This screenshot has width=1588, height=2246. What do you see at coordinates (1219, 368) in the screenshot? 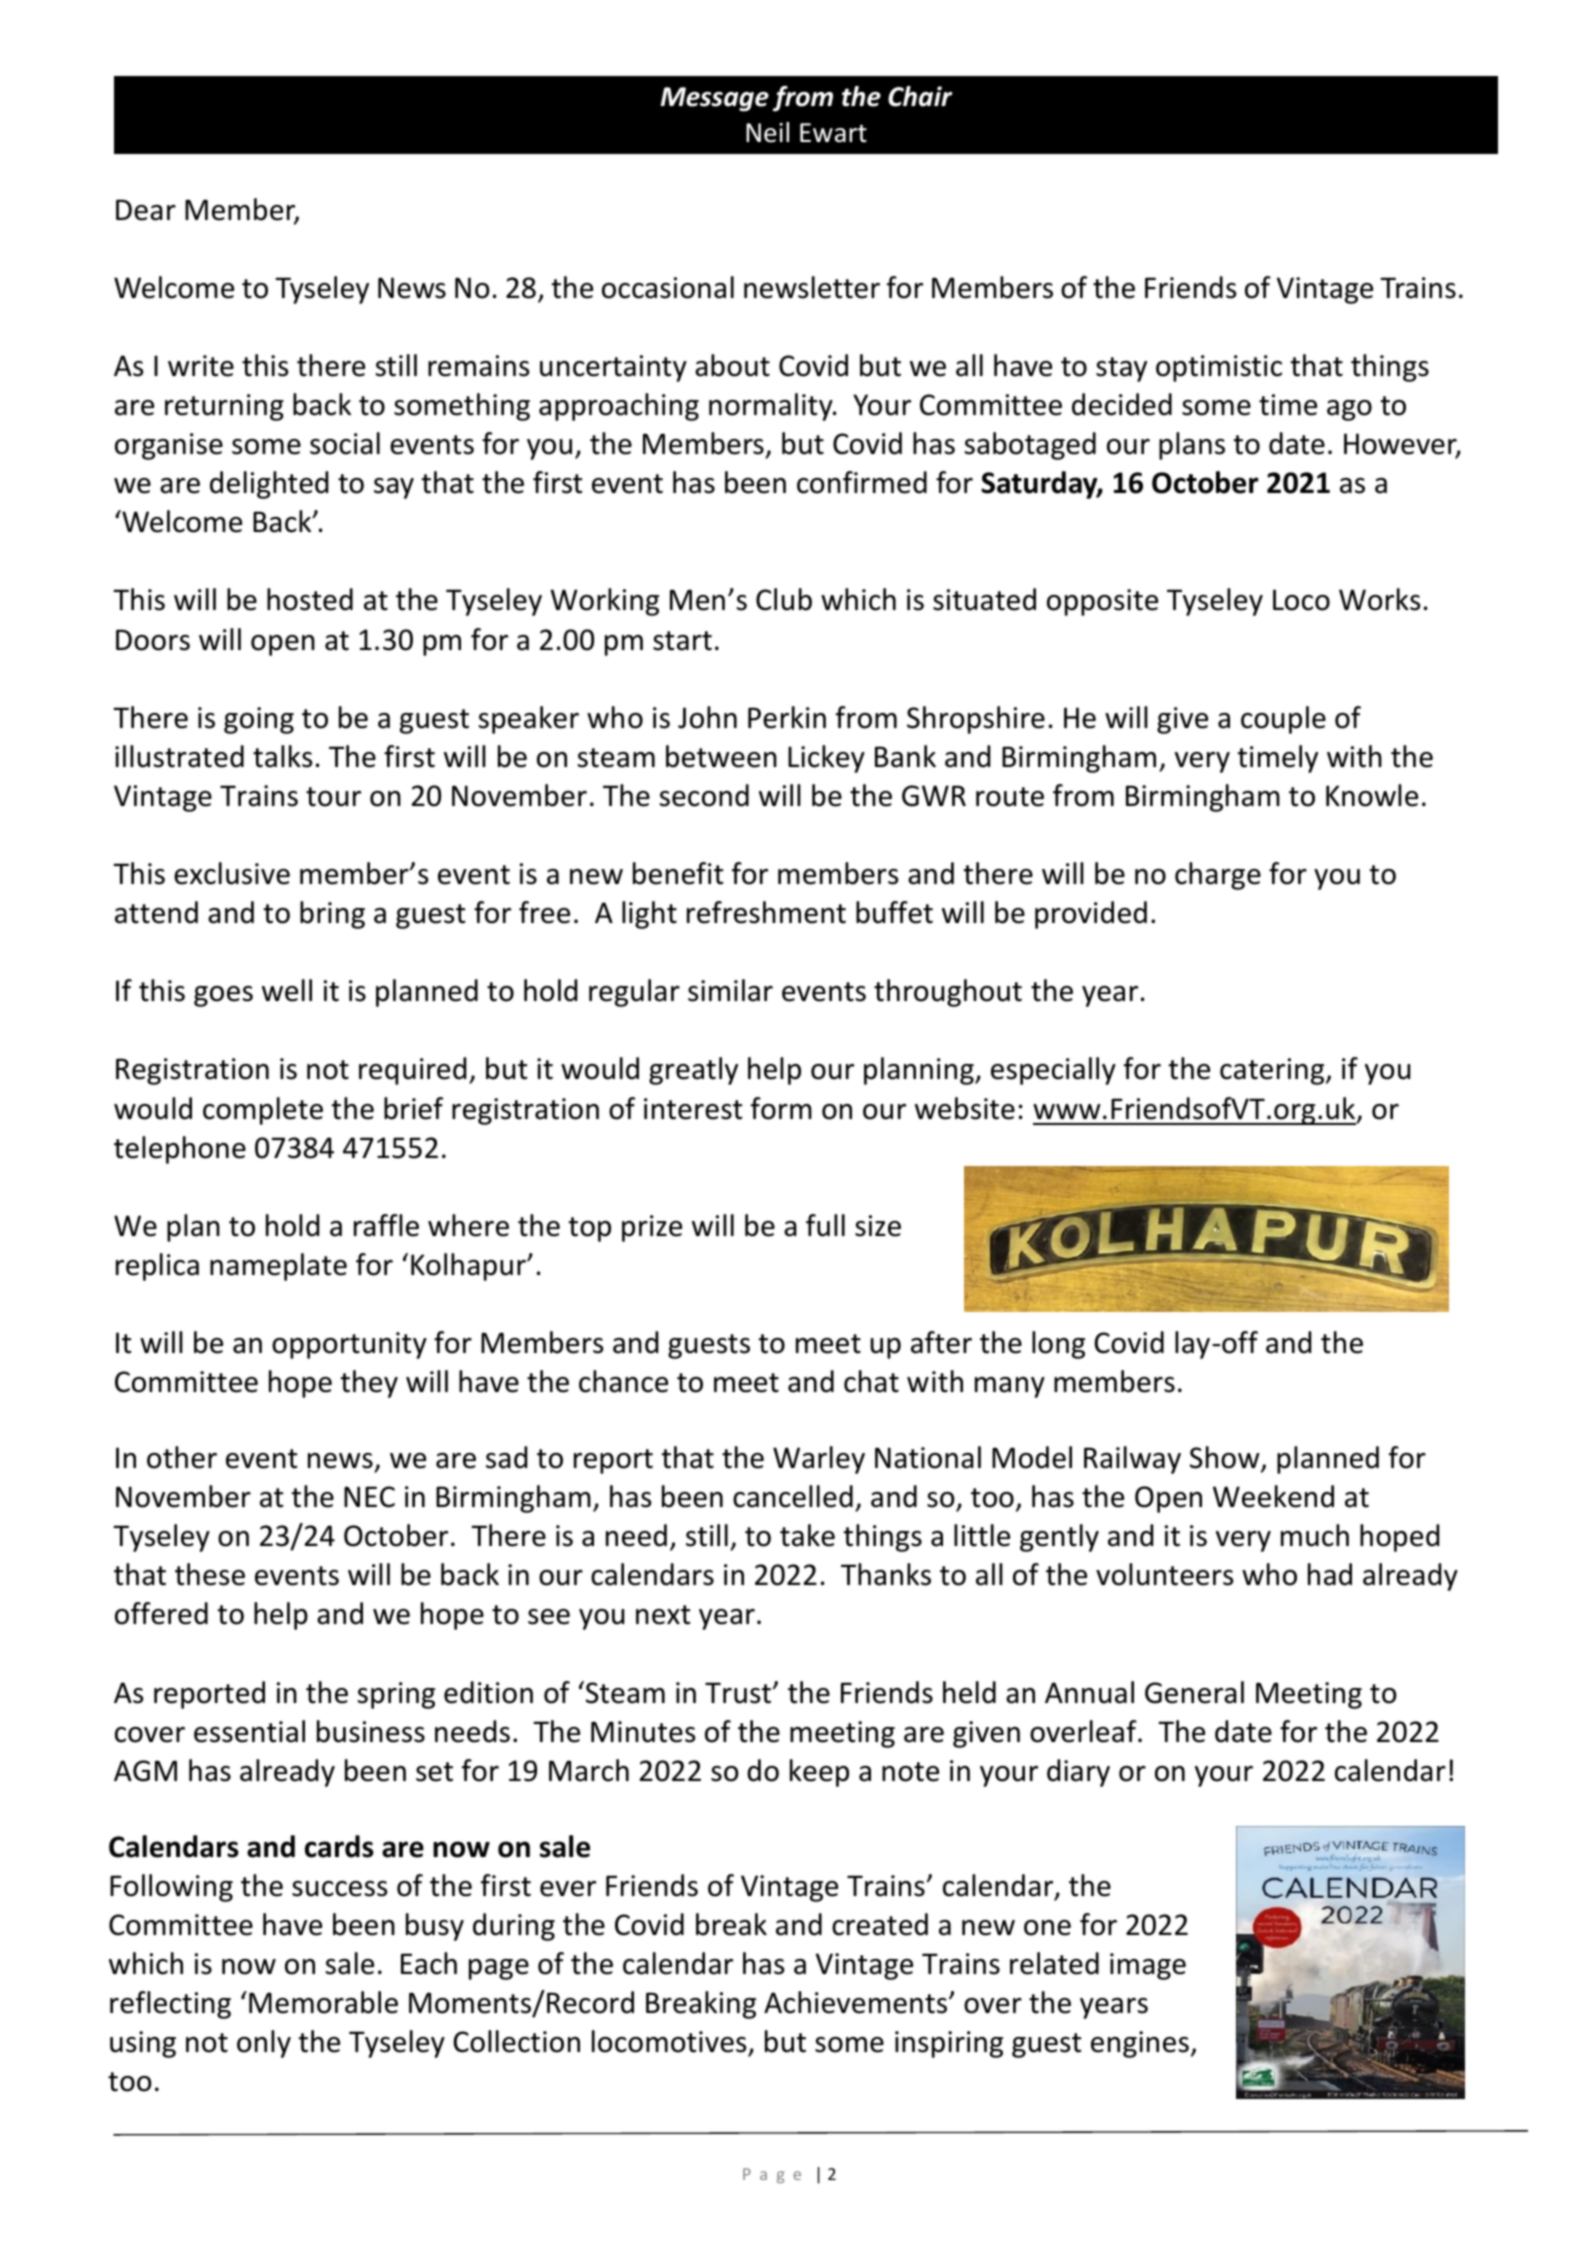
I see `optimistic` at bounding box center [1219, 368].
